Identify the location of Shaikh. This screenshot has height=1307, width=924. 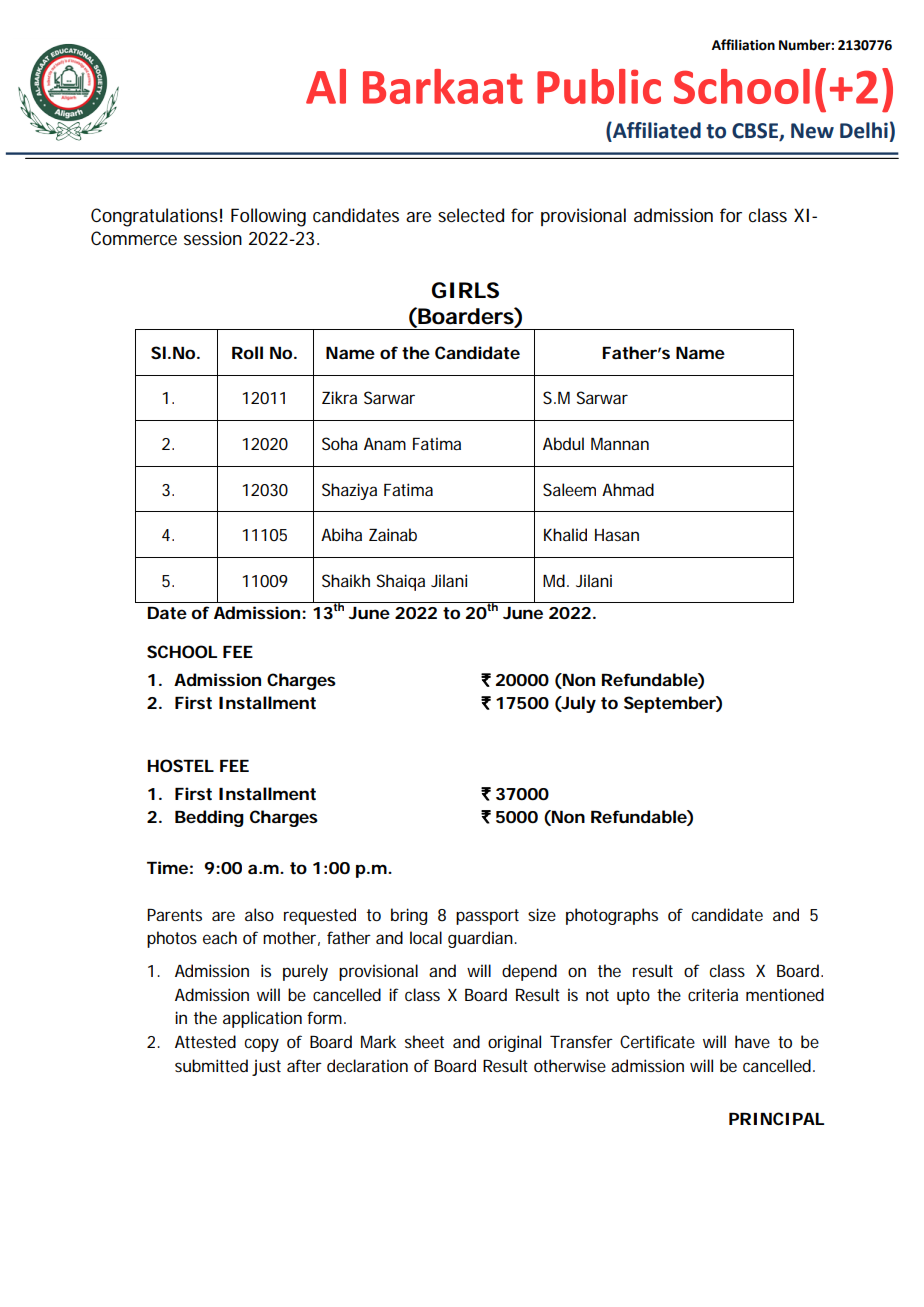
(346, 580).
